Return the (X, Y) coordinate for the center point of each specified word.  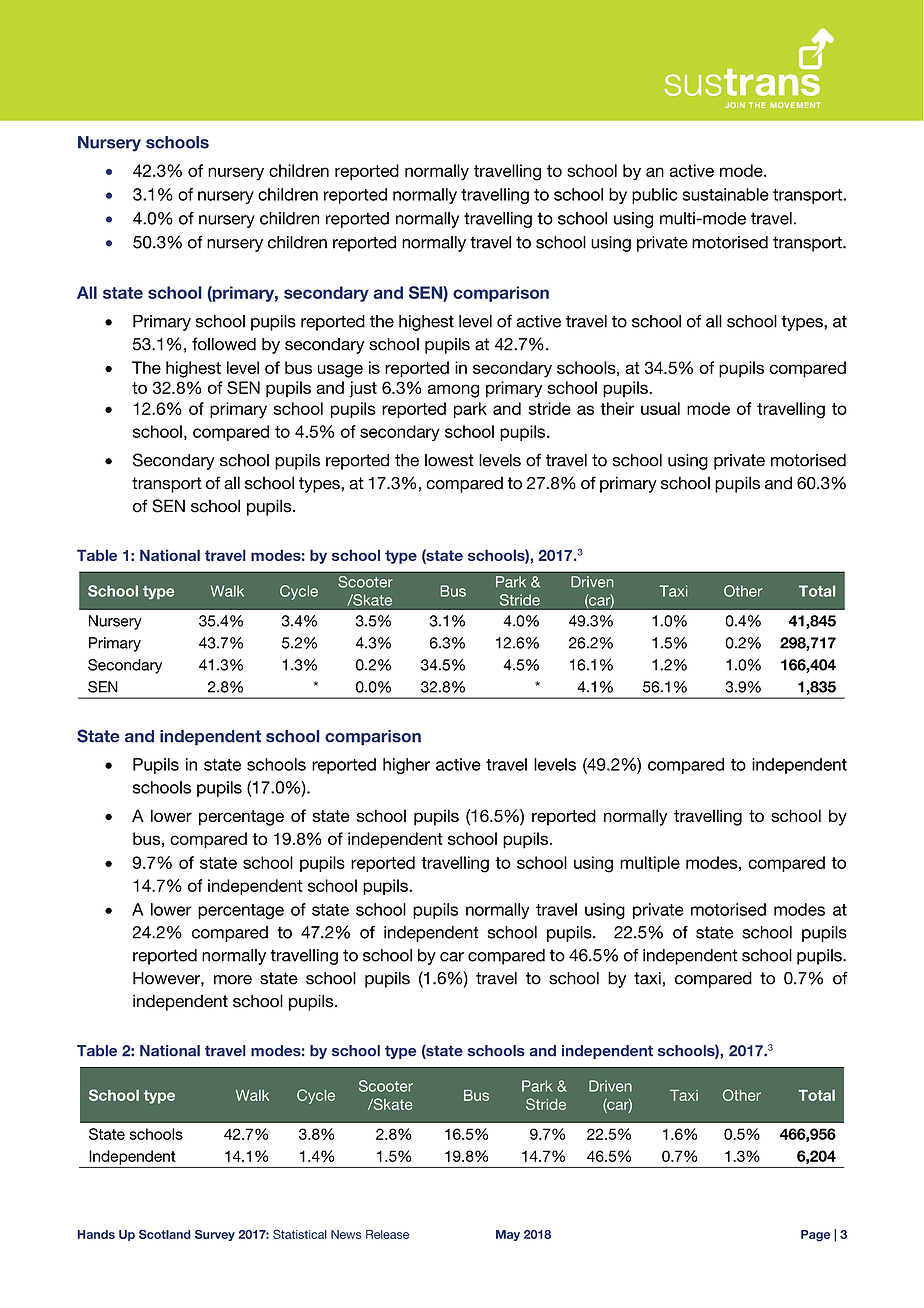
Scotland (165, 1234)
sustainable (725, 194)
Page (815, 1236)
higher (406, 766)
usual (660, 408)
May (508, 1235)
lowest (449, 460)
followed (224, 344)
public (655, 196)
